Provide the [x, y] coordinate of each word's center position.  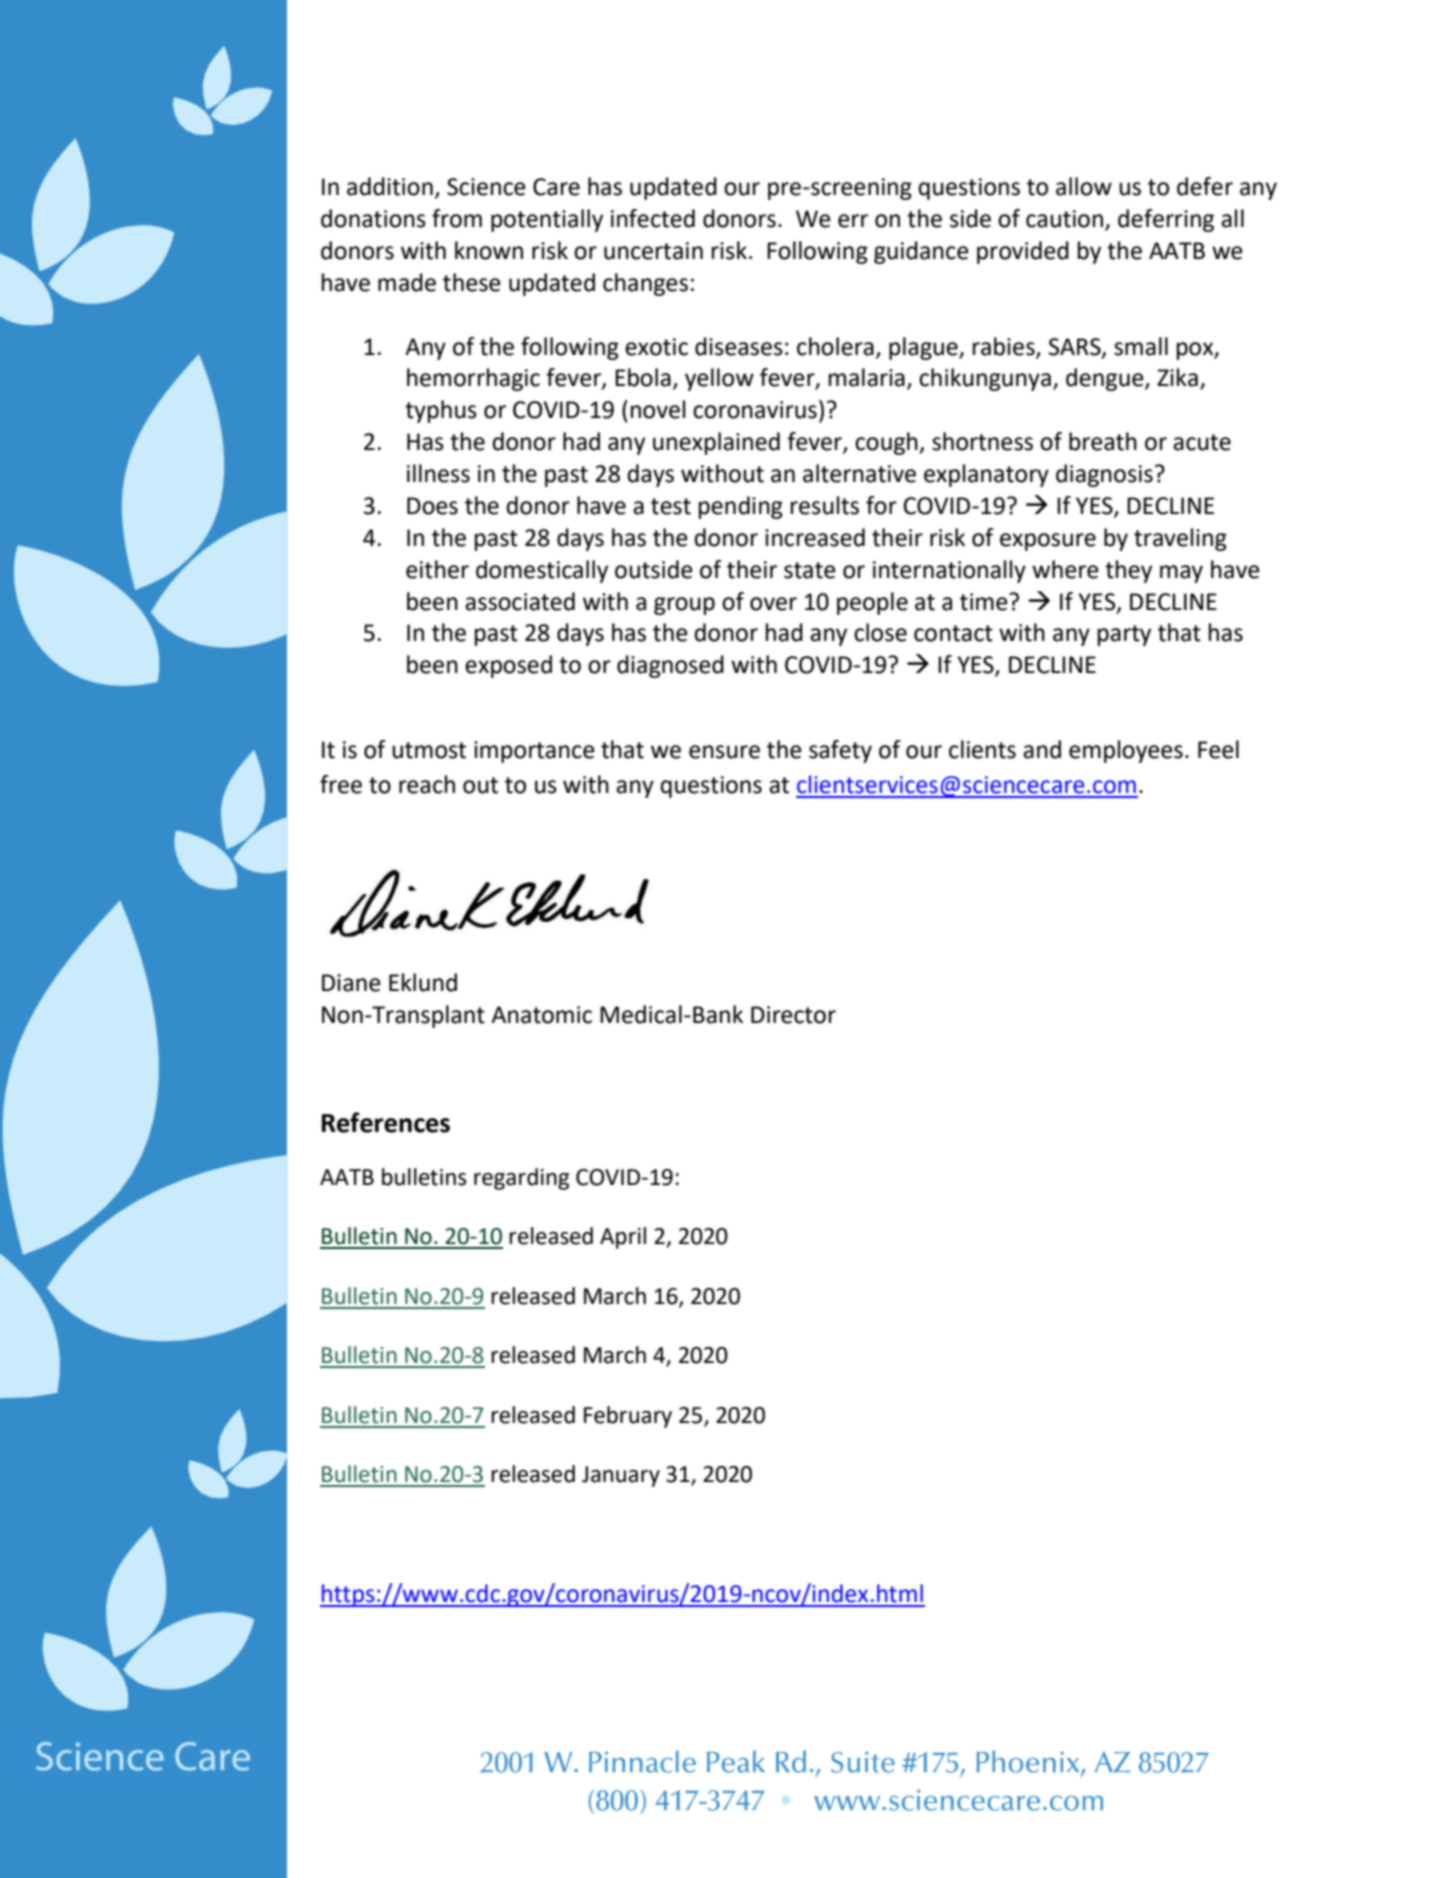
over [773, 604]
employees [1126, 751]
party [1124, 635]
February [628, 1417]
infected [653, 218]
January [621, 1476]
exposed [508, 666]
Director [793, 1015]
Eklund [423, 982]
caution [1064, 219]
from [457, 218]
